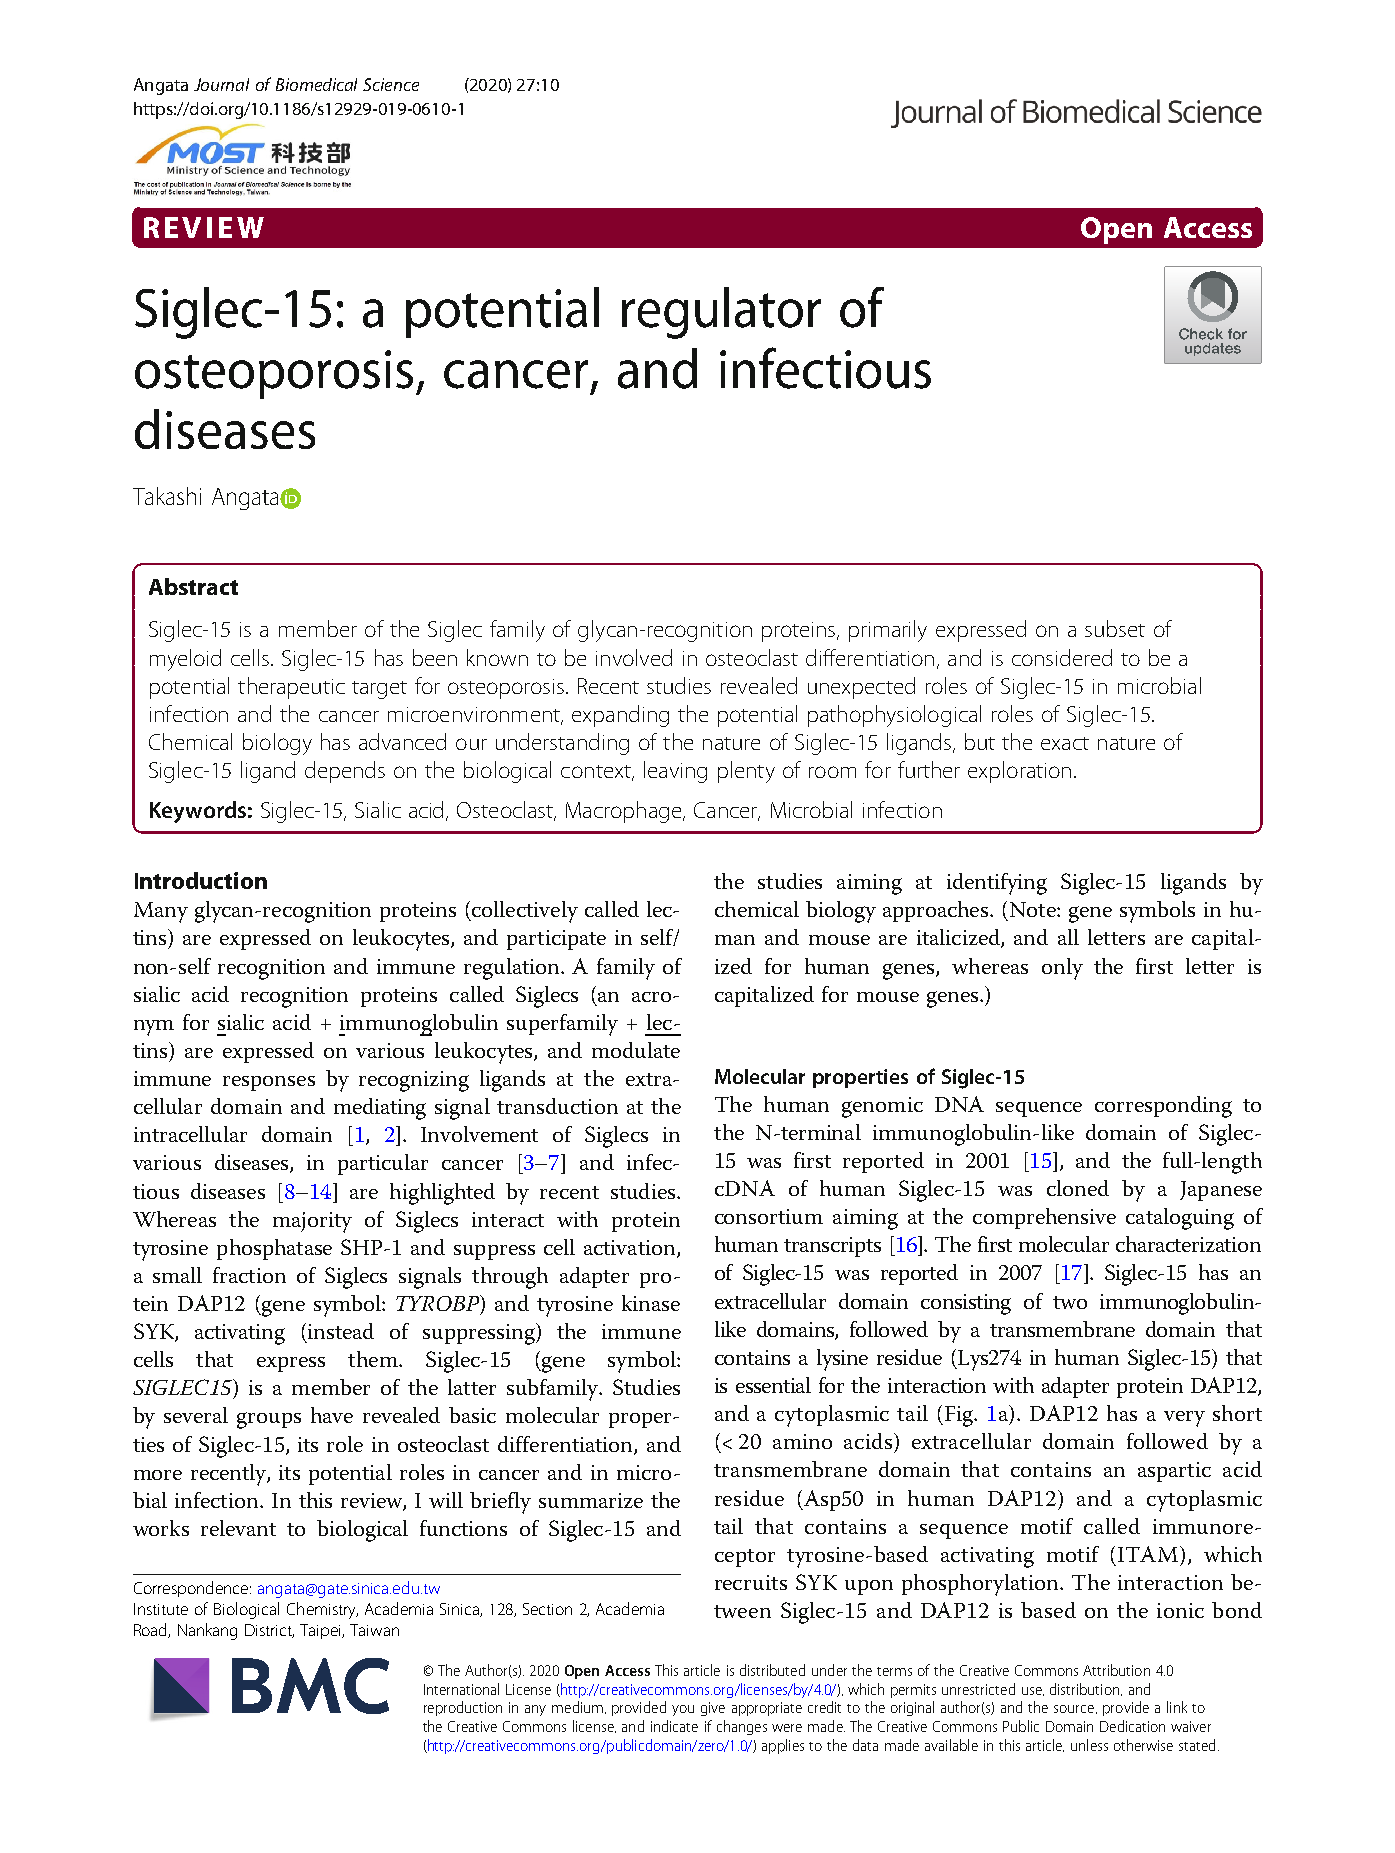  Describe the element at coordinates (634, 657) in the screenshot. I see `involved` at that location.
